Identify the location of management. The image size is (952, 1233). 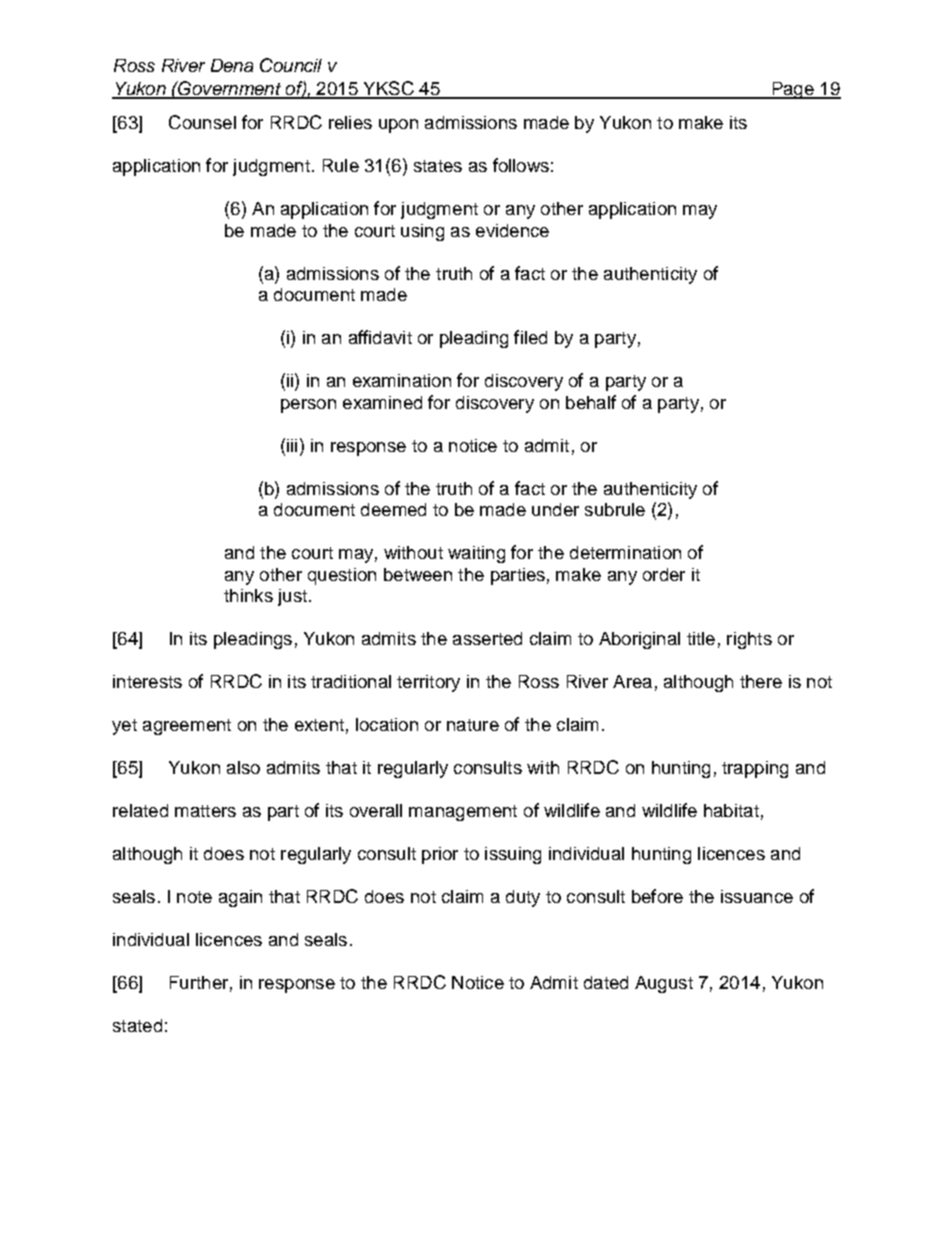
(463, 813).
